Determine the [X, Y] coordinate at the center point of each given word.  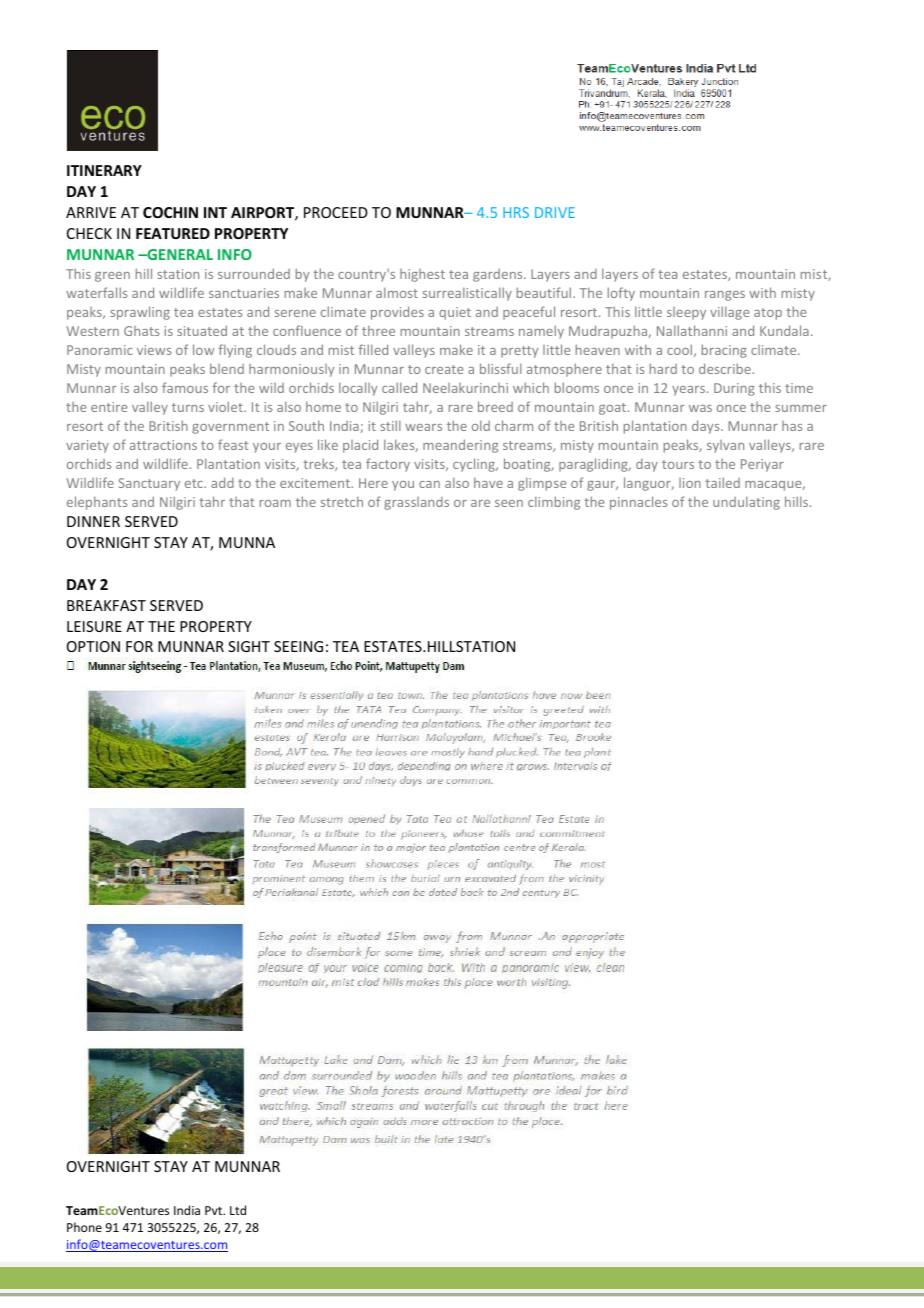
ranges [725, 296]
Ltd [238, 1210]
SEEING [298, 646]
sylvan [725, 446]
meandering [460, 446]
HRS [516, 212]
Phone [84, 1227]
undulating [746, 503]
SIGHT [249, 646]
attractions [163, 445]
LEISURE [94, 626]
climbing [554, 503]
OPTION [93, 646]
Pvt [215, 1210]
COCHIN [170, 212]
